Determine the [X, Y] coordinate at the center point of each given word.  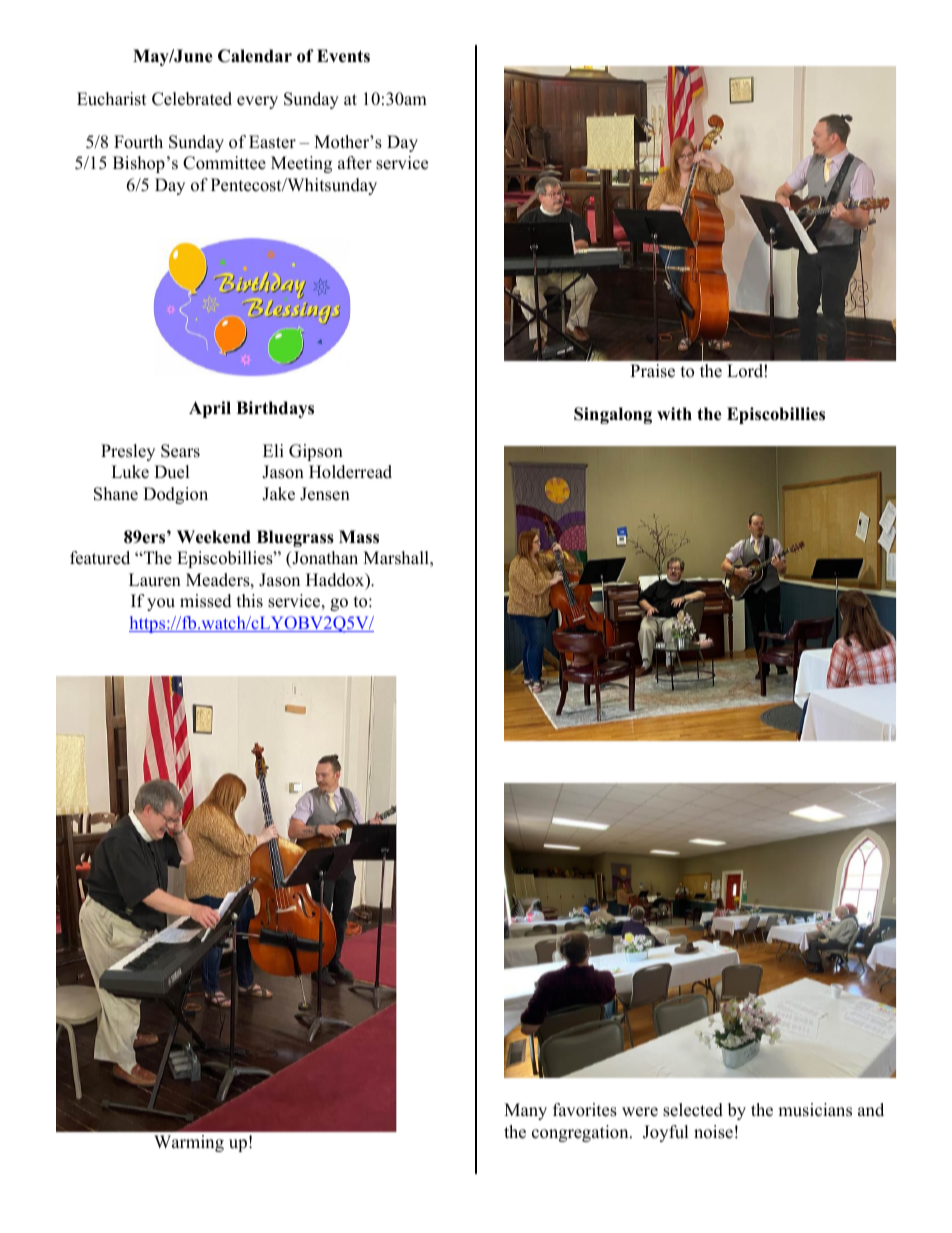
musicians [815, 1110]
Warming [189, 1143]
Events [343, 56]
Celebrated [192, 99]
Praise [652, 371]
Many [525, 1111]
